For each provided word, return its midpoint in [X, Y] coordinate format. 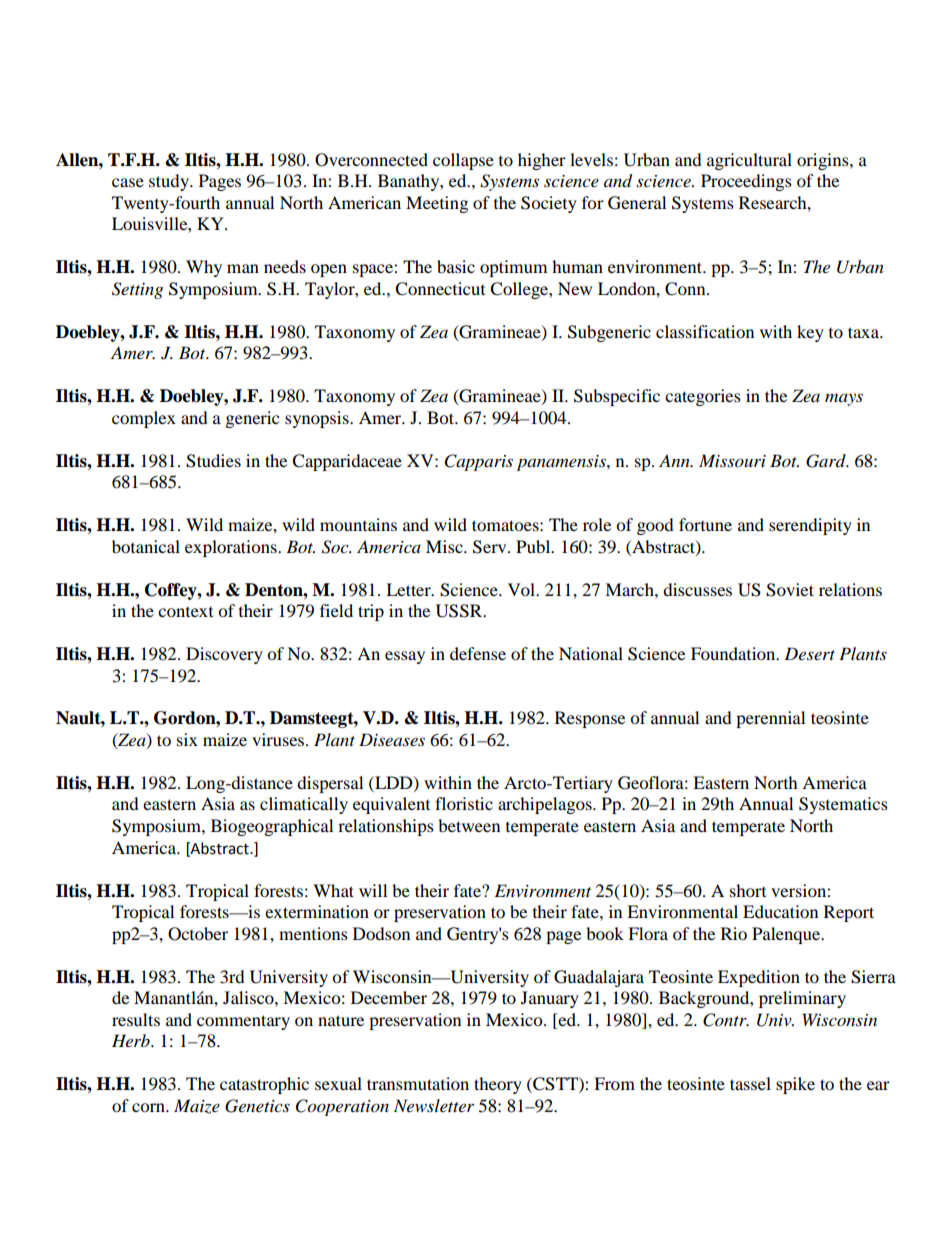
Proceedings [746, 182]
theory [498, 1085]
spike [795, 1085]
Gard [827, 461]
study [170, 182]
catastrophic [264, 1085]
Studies [213, 461]
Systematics [843, 805]
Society [549, 204]
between [469, 825]
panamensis [562, 463]
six [187, 739]
